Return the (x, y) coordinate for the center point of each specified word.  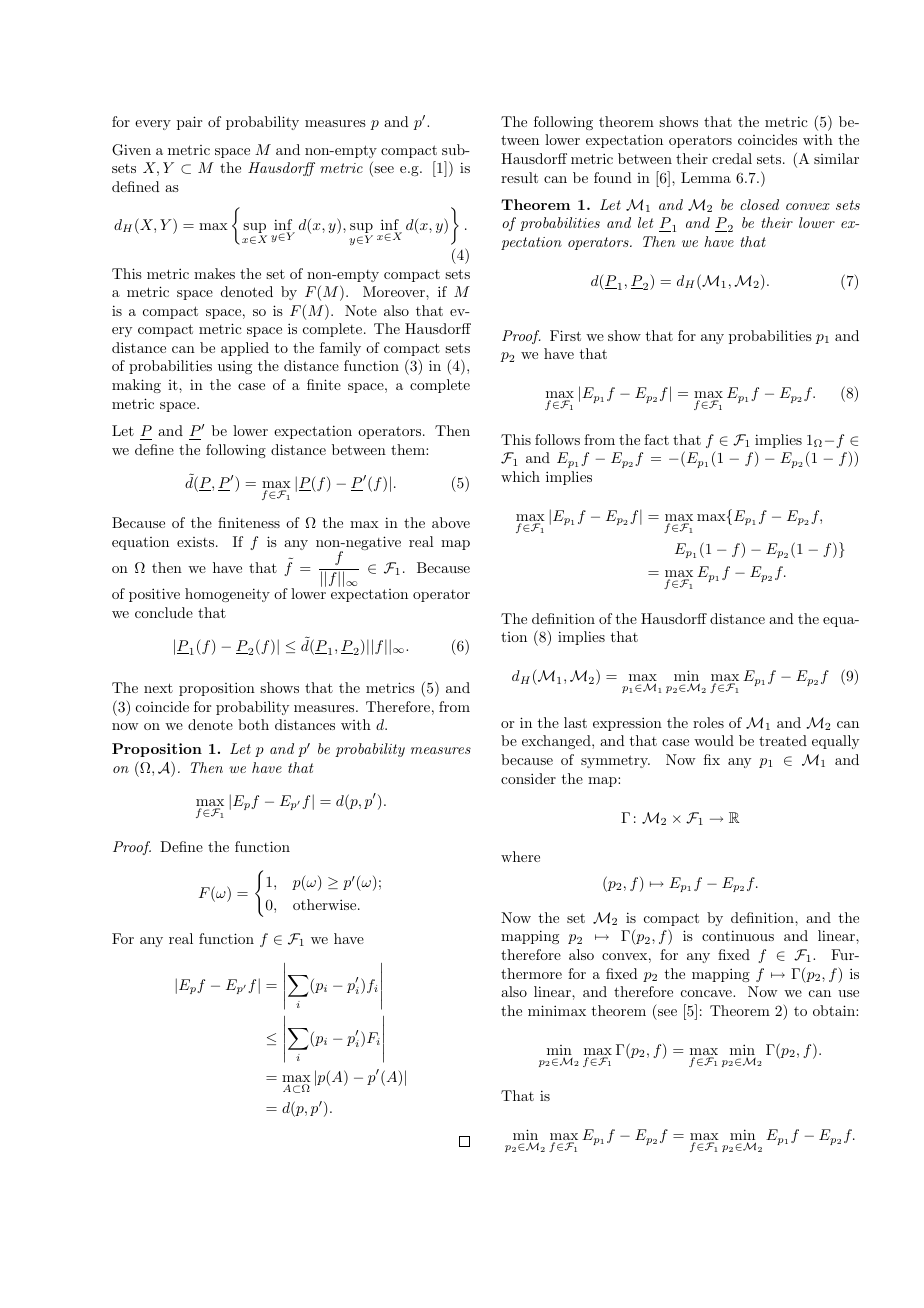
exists (195, 542)
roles (708, 722)
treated (783, 740)
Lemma (706, 177)
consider (528, 778)
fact (656, 439)
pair (189, 123)
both (253, 724)
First (565, 335)
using (235, 367)
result (519, 177)
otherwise (326, 904)
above (451, 522)
